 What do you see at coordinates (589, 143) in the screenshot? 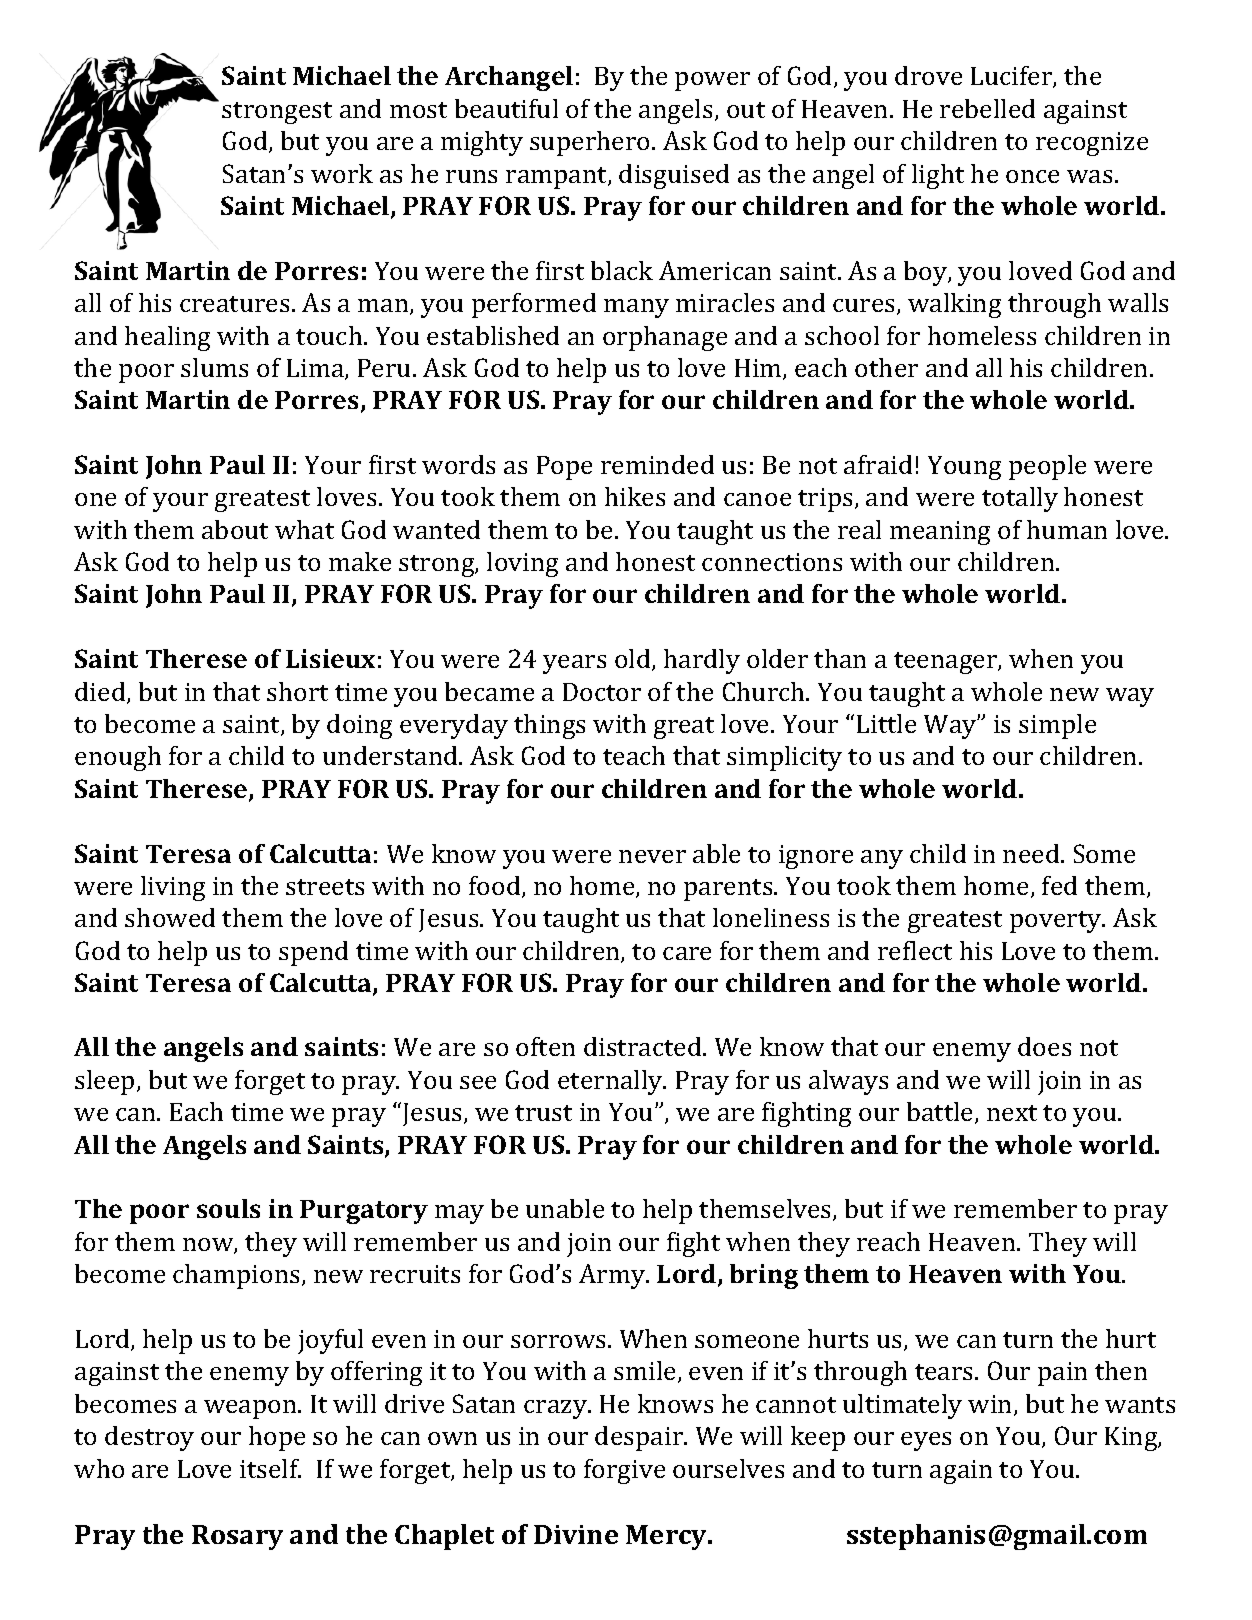
I see `superhero` at bounding box center [589, 143].
